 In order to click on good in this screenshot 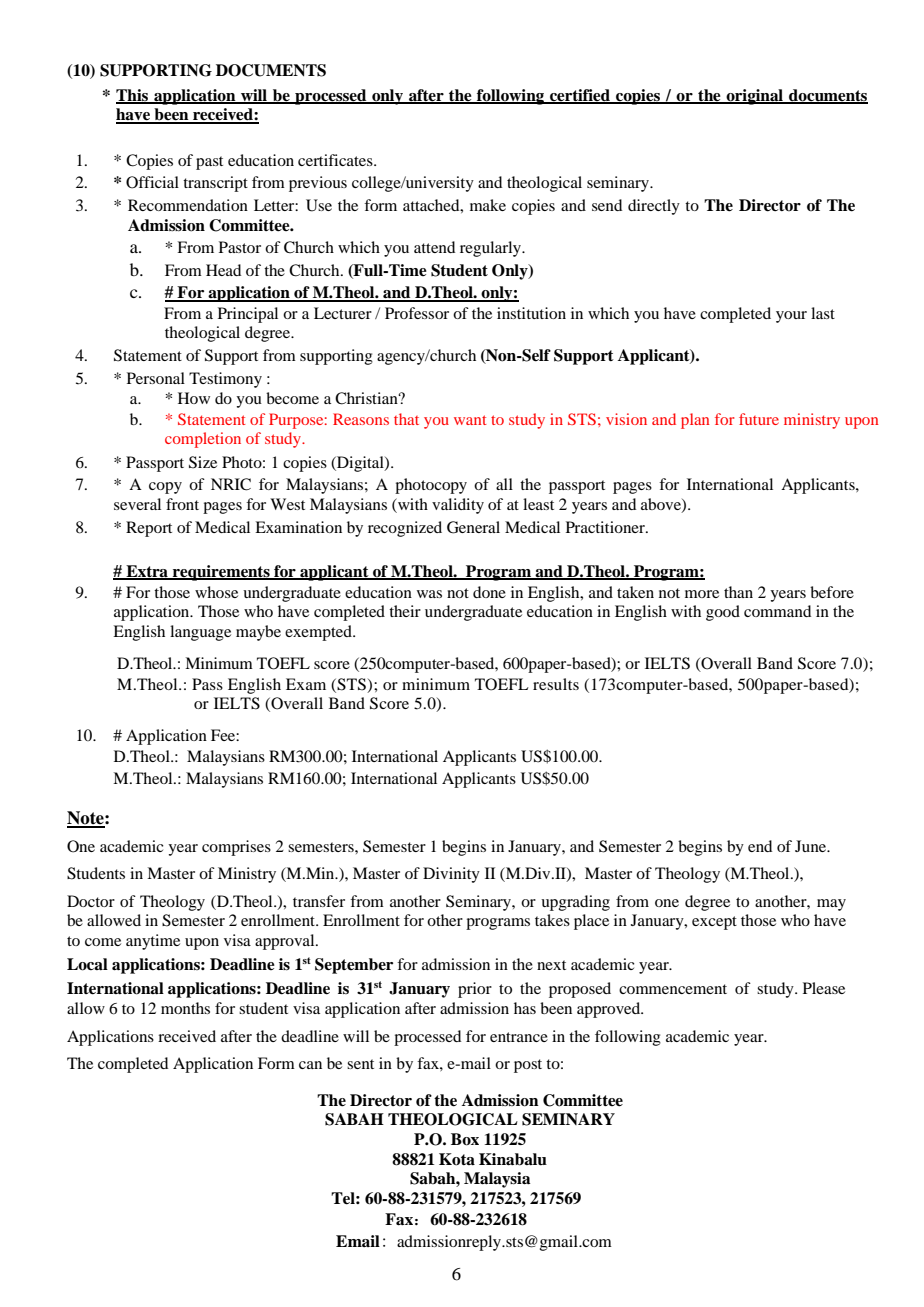, I will do `click(723, 613)`.
